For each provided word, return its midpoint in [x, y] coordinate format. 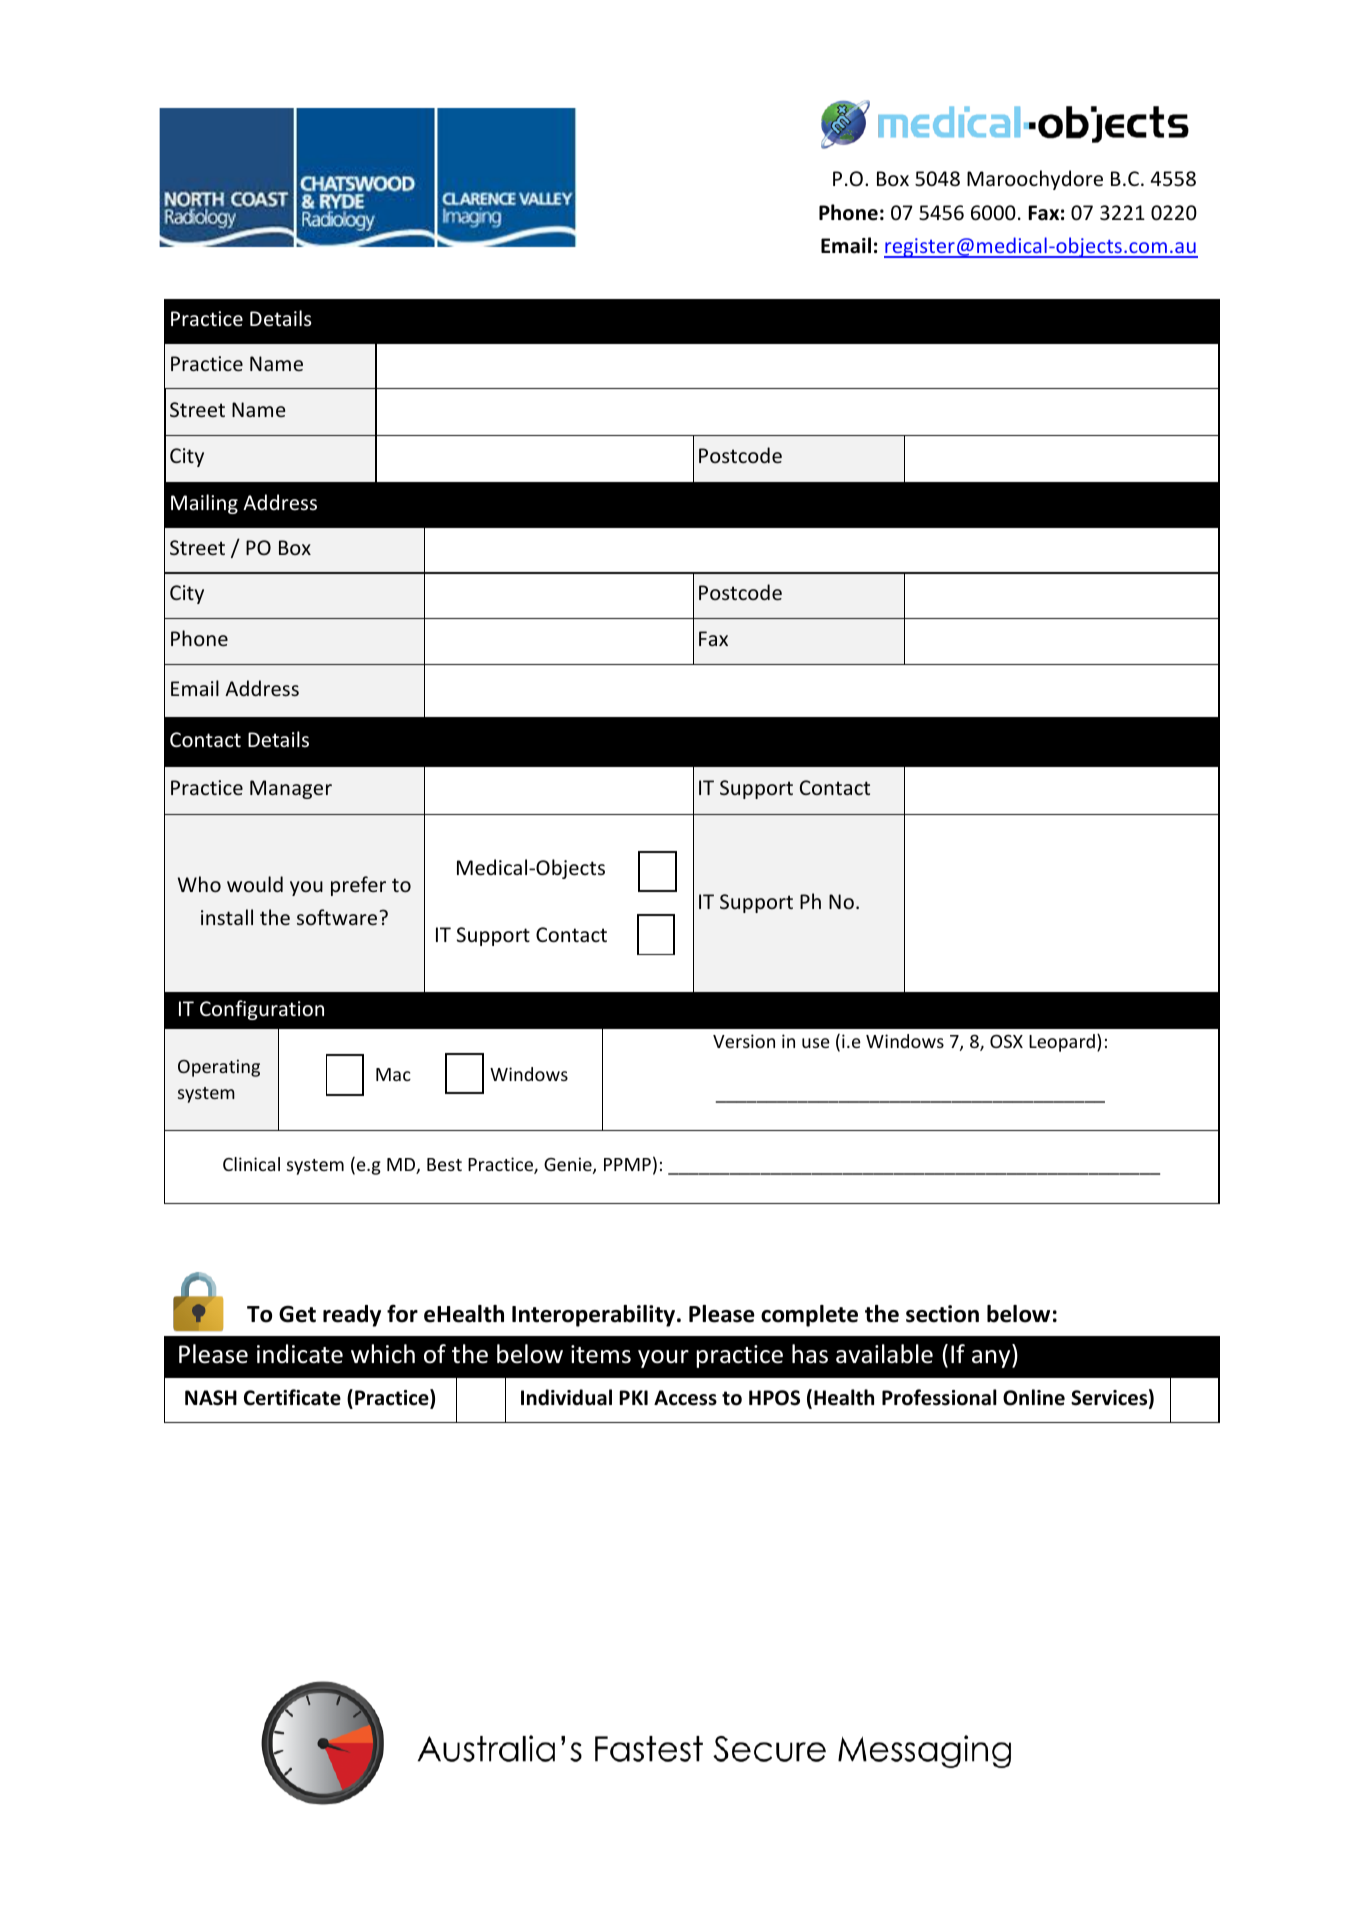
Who [199, 884]
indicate [300, 1354]
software [338, 917]
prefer [358, 886]
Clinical [251, 1164]
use [816, 1043]
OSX [1006, 1041]
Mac [393, 1074]
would [255, 884]
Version [744, 1041]
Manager [291, 789]
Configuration [262, 1010]
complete [809, 1316]
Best [444, 1164]
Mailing [204, 504]
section [942, 1314]
